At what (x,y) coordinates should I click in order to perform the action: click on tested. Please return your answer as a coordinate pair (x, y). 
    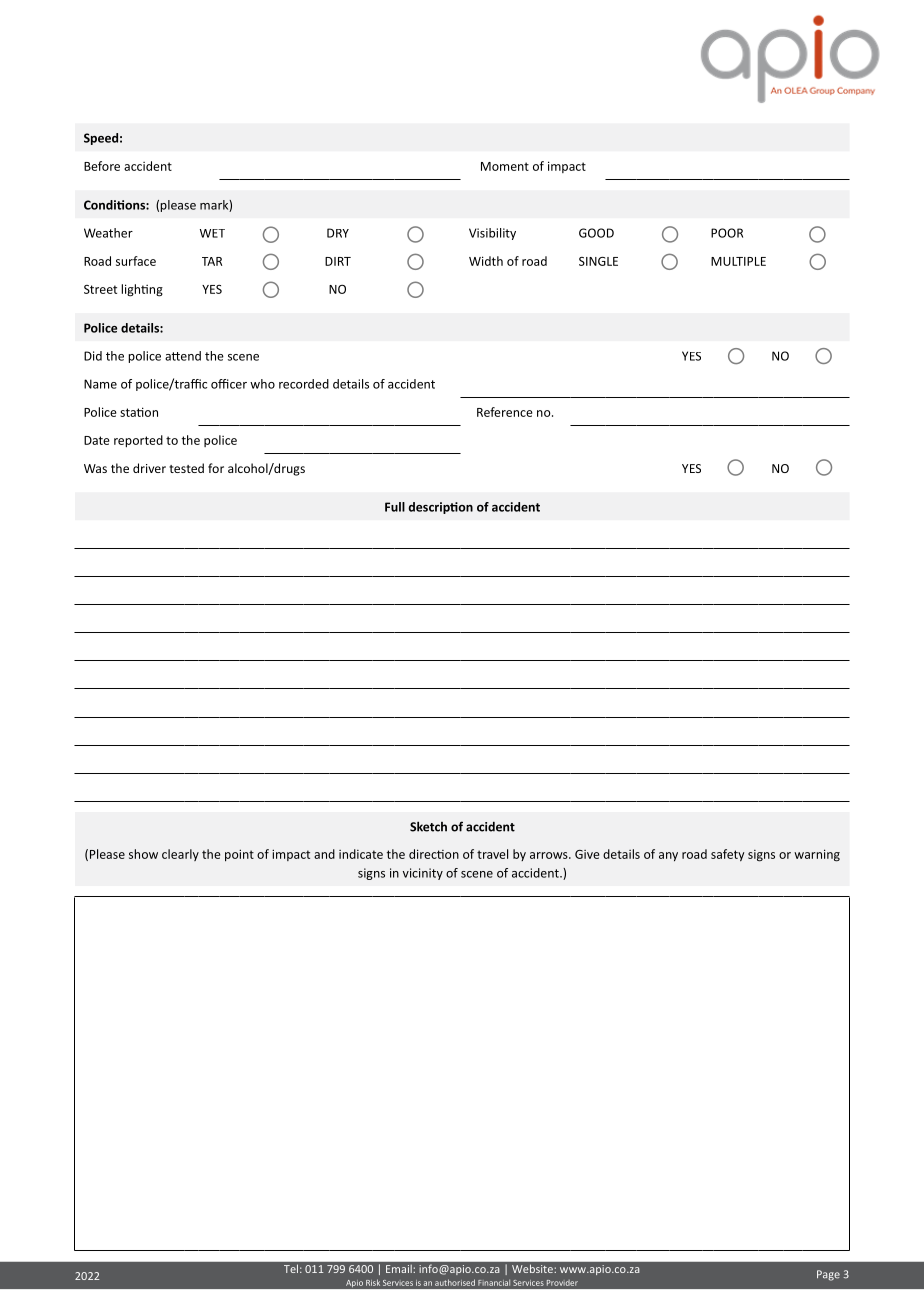
    Looking at the image, I should click on (186, 468).
